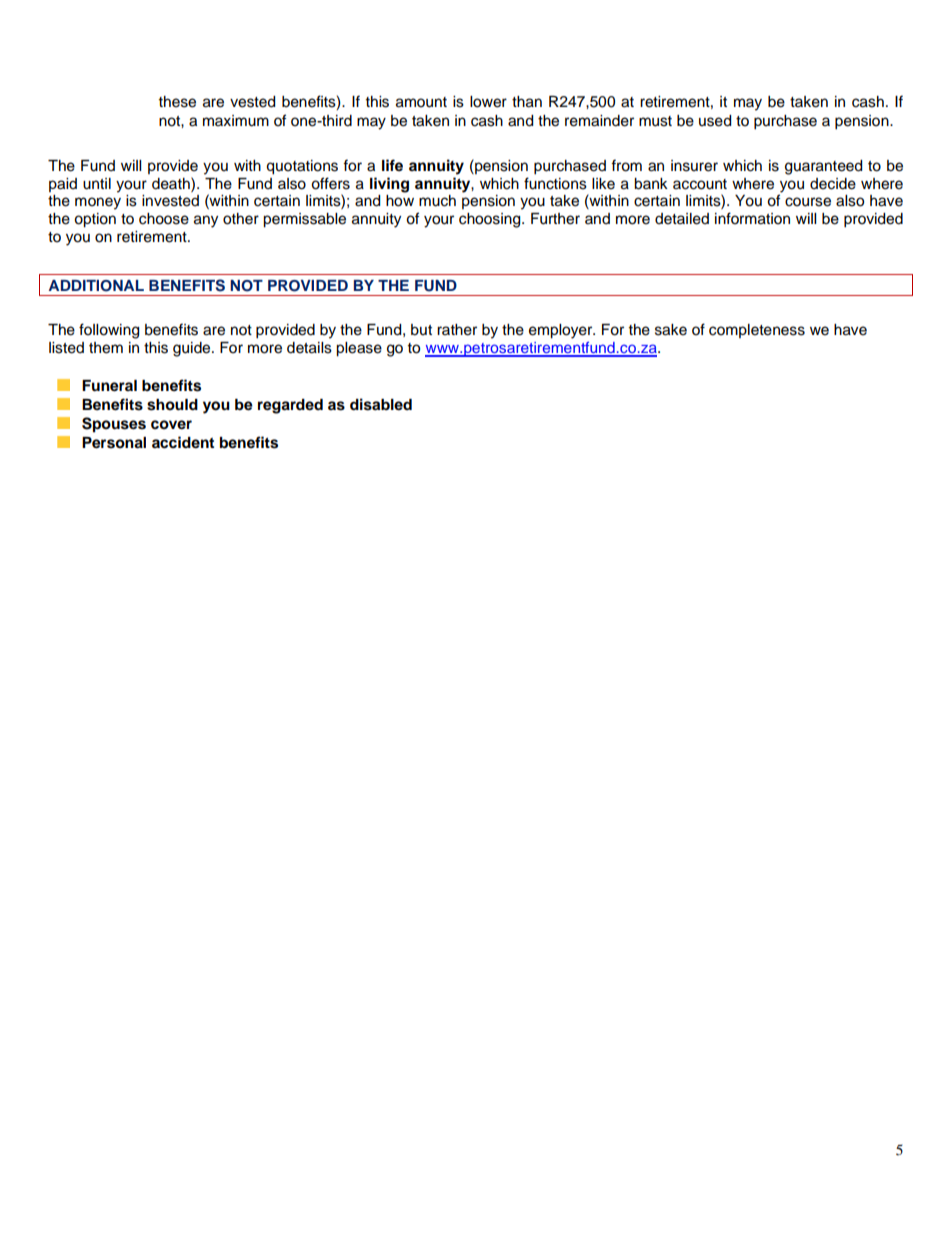 The width and height of the screenshot is (952, 1233). What do you see at coordinates (491, 220) in the screenshot?
I see `choosing` at bounding box center [491, 220].
